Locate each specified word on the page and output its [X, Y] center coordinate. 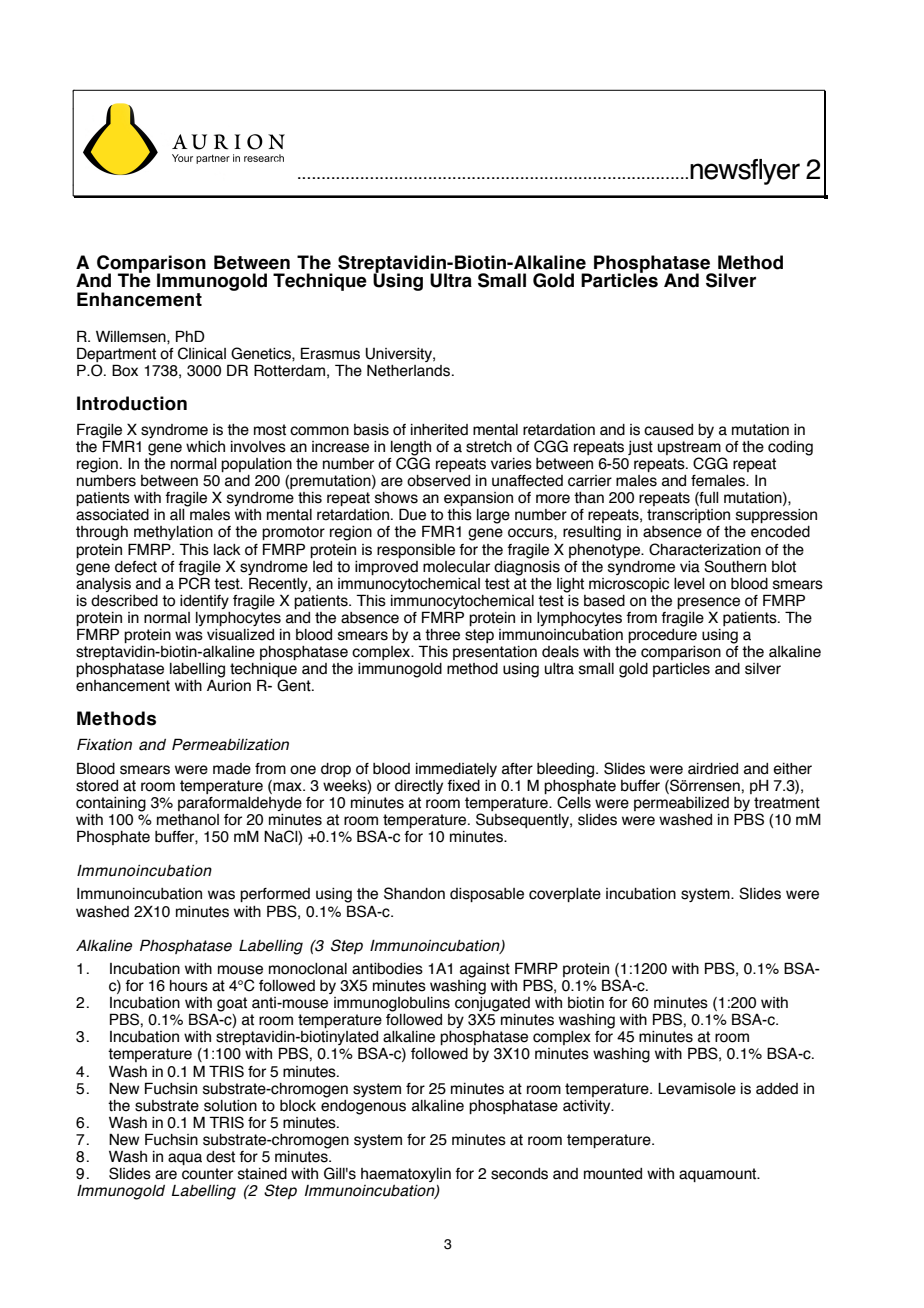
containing [111, 804]
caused [668, 430]
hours [189, 986]
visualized [240, 635]
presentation [495, 653]
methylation [173, 533]
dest [220, 1157]
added [777, 1089]
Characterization [705, 549]
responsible [416, 551]
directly [419, 787]
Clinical [202, 353]
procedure [662, 634]
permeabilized [681, 804]
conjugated [492, 1004]
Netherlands [410, 370]
